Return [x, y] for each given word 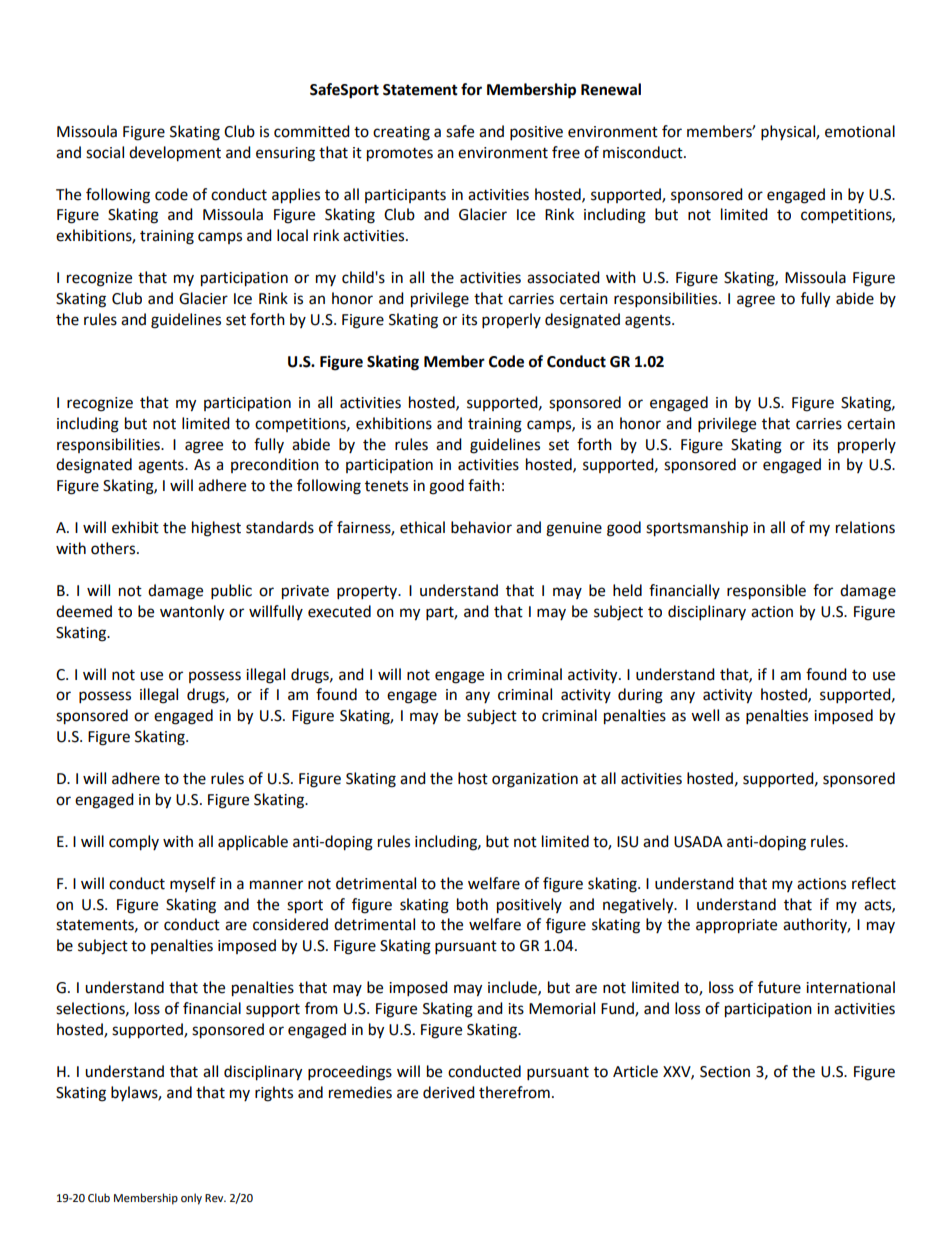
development [175, 154]
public [231, 592]
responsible [766, 592]
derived [449, 1092]
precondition [275, 465]
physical [789, 133]
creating [401, 133]
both [472, 904]
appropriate [736, 926]
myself [193, 884]
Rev [215, 1198]
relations [865, 527]
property [368, 593]
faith [484, 485]
